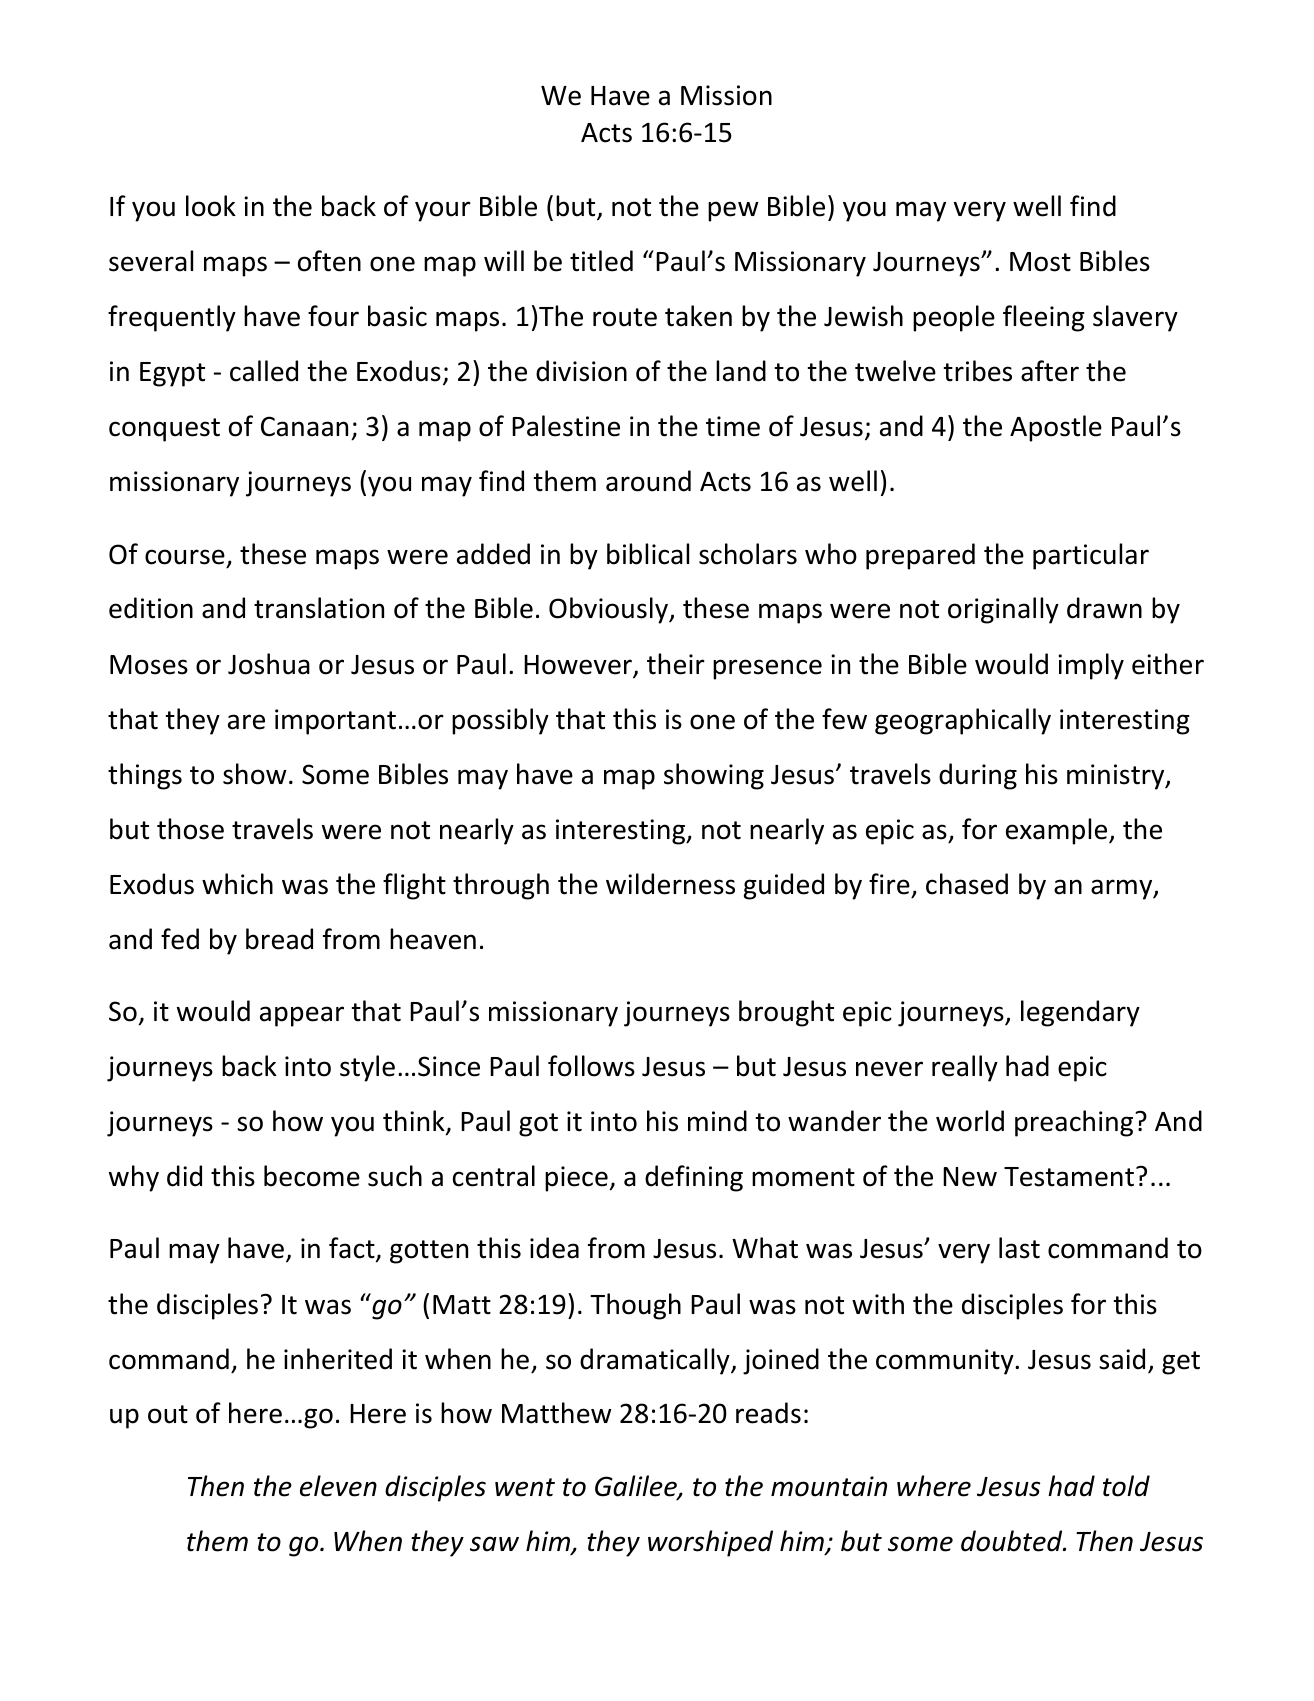 This screenshot has height=1701, width=1314. What do you see at coordinates (637, 1487) in the screenshot?
I see `Galilee` at bounding box center [637, 1487].
